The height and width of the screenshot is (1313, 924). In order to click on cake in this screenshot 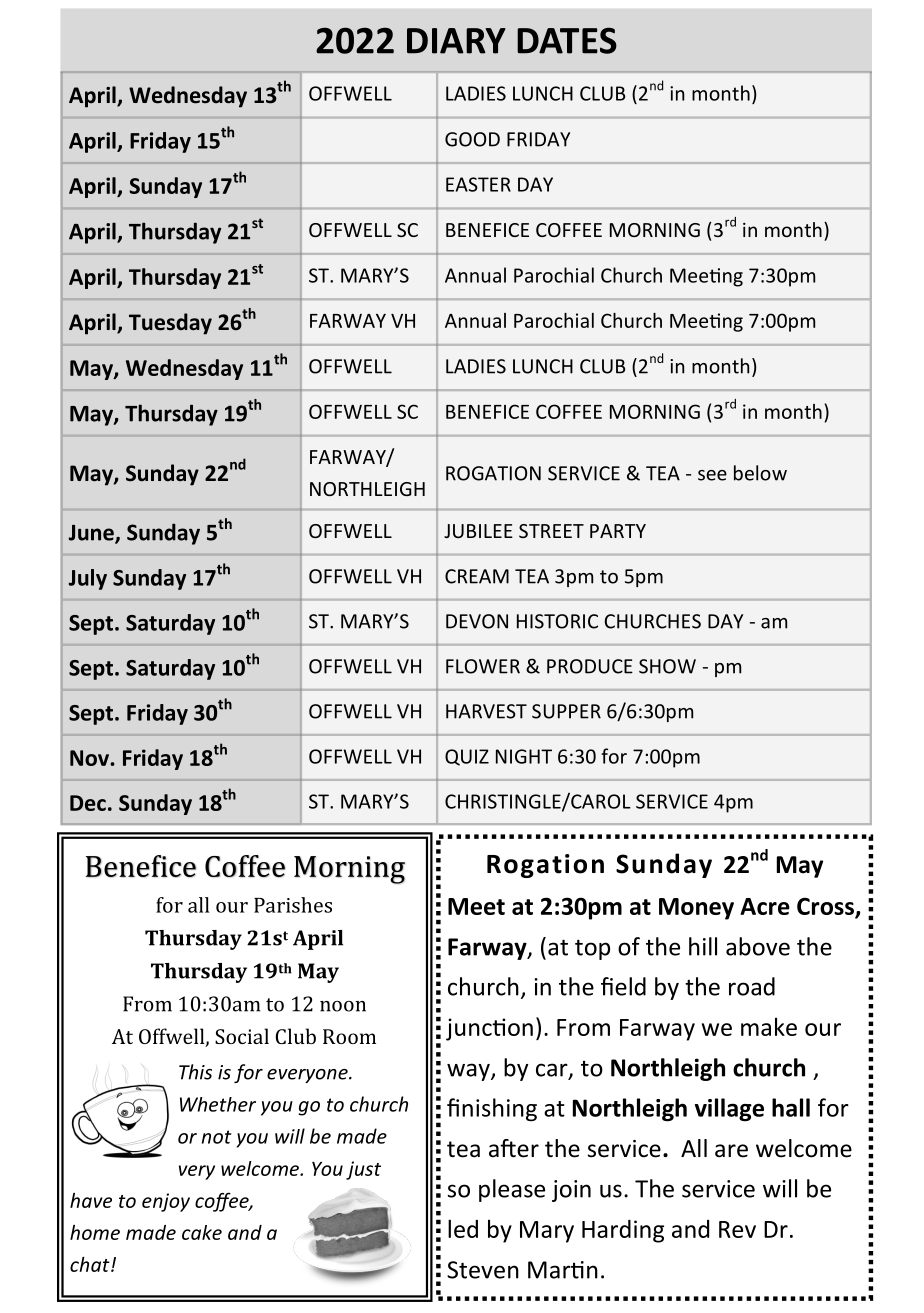, I will do `click(202, 1232)`.
